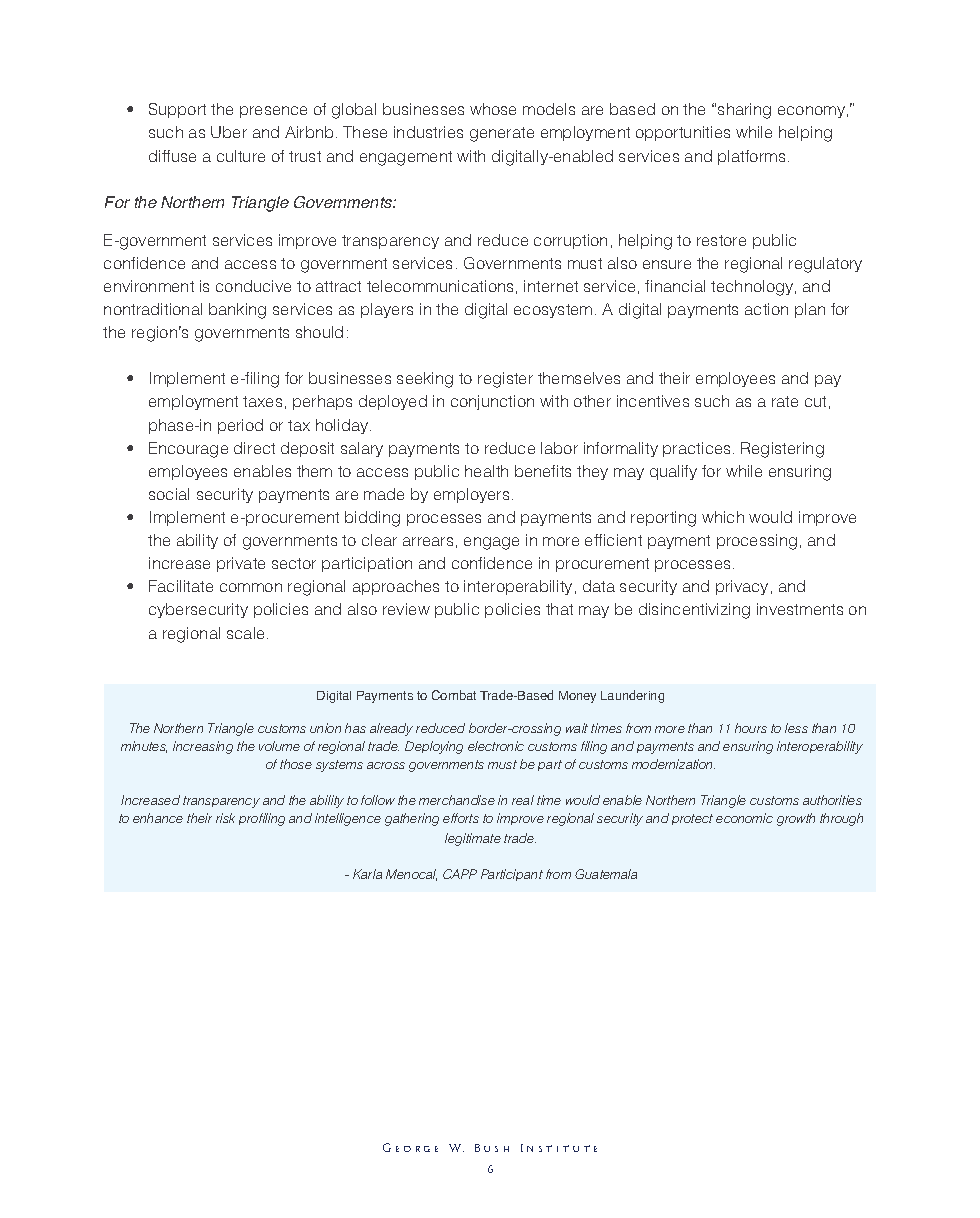 The width and height of the screenshot is (980, 1218). Describe the element at coordinates (800, 609) in the screenshot. I see `investments` at that location.
